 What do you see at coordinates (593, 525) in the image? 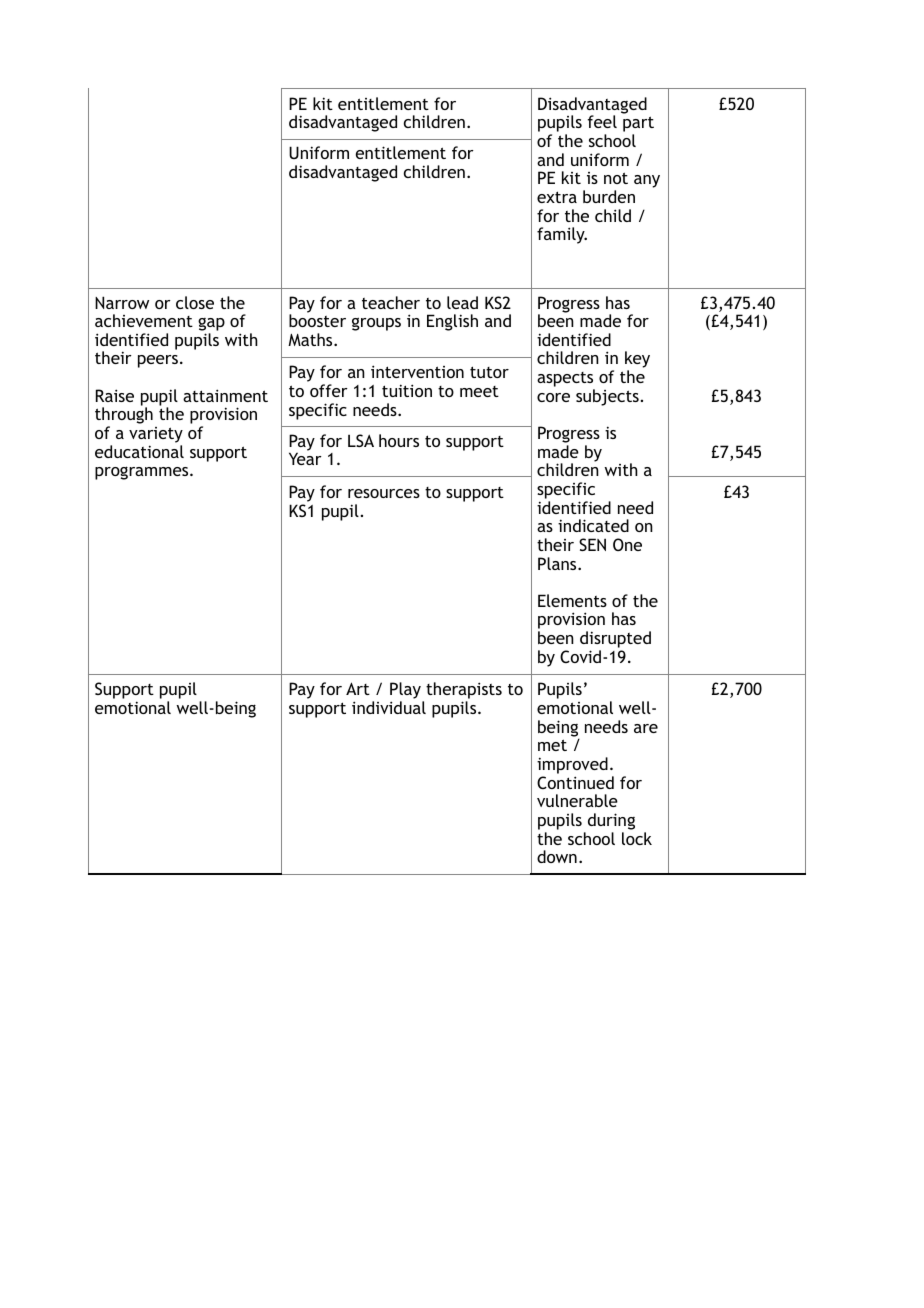
I see `indicated` at bounding box center [593, 525].
